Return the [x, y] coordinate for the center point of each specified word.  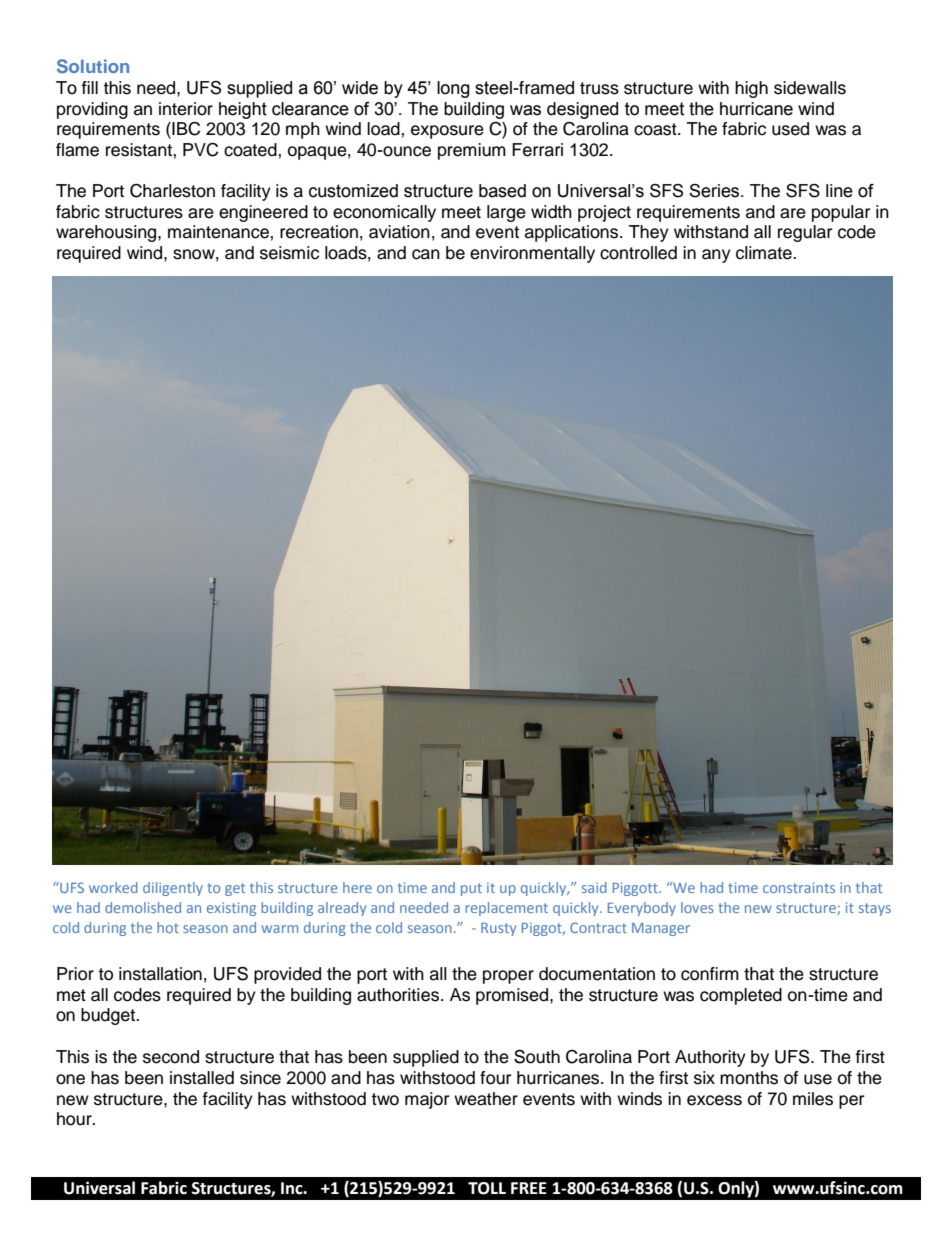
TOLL [487, 1188]
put [471, 889]
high [751, 89]
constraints [799, 887]
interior [186, 109]
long [453, 89]
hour [75, 1119]
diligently [173, 889]
